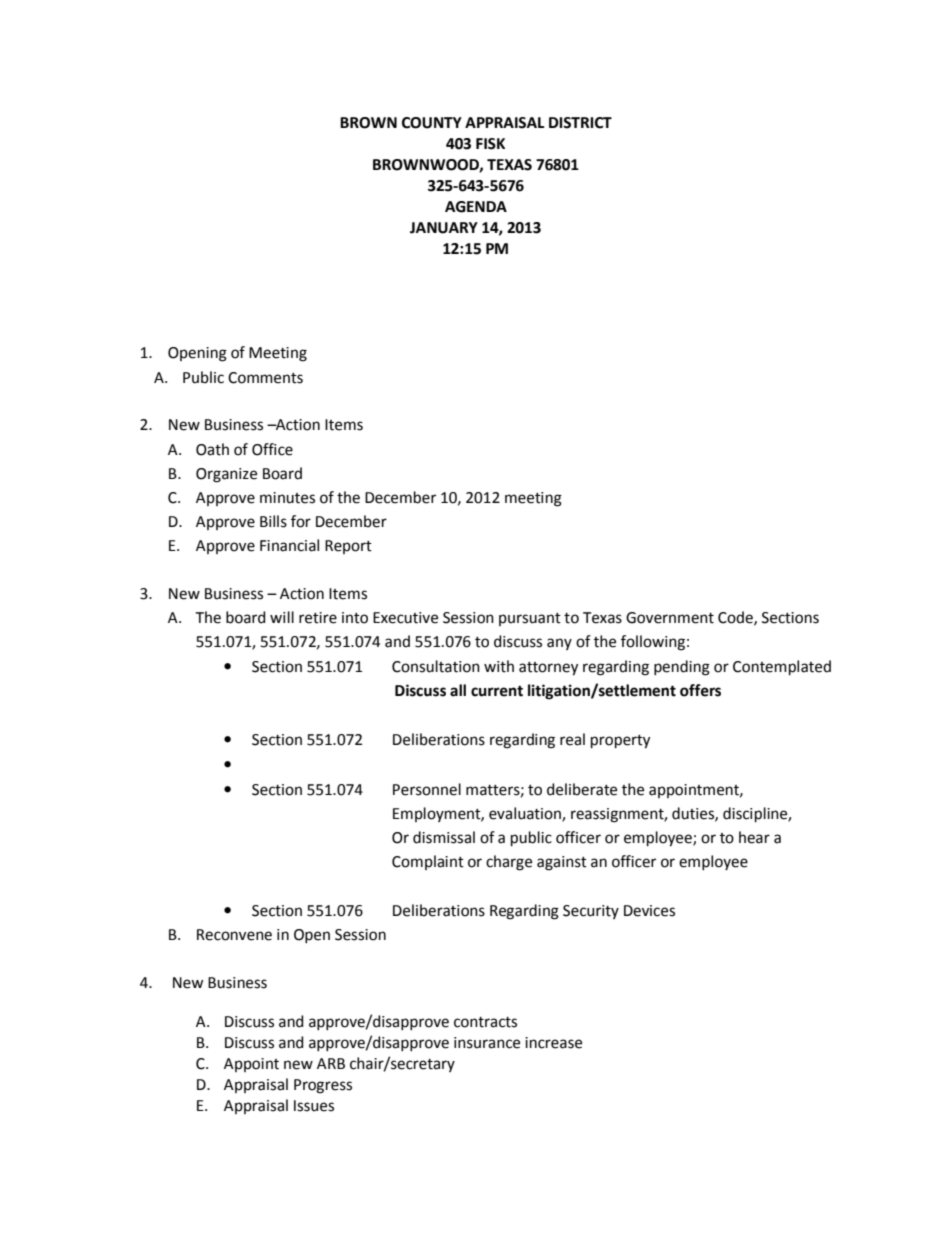 This page has height=1233, width=952. Describe the element at coordinates (323, 1086) in the page. I see `Progress` at that location.
